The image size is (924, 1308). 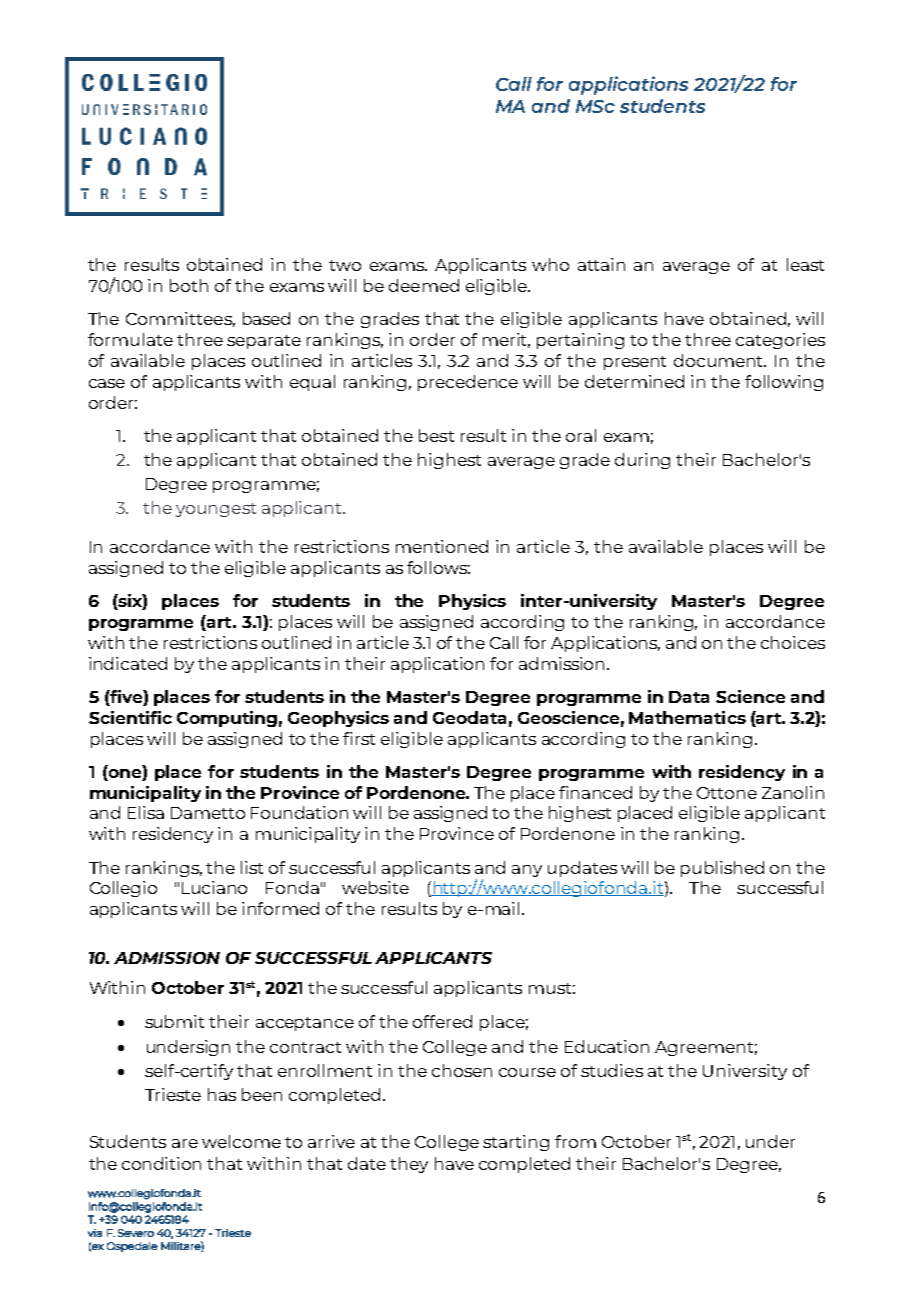 What do you see at coordinates (189, 285) in the screenshot?
I see `both` at bounding box center [189, 285].
